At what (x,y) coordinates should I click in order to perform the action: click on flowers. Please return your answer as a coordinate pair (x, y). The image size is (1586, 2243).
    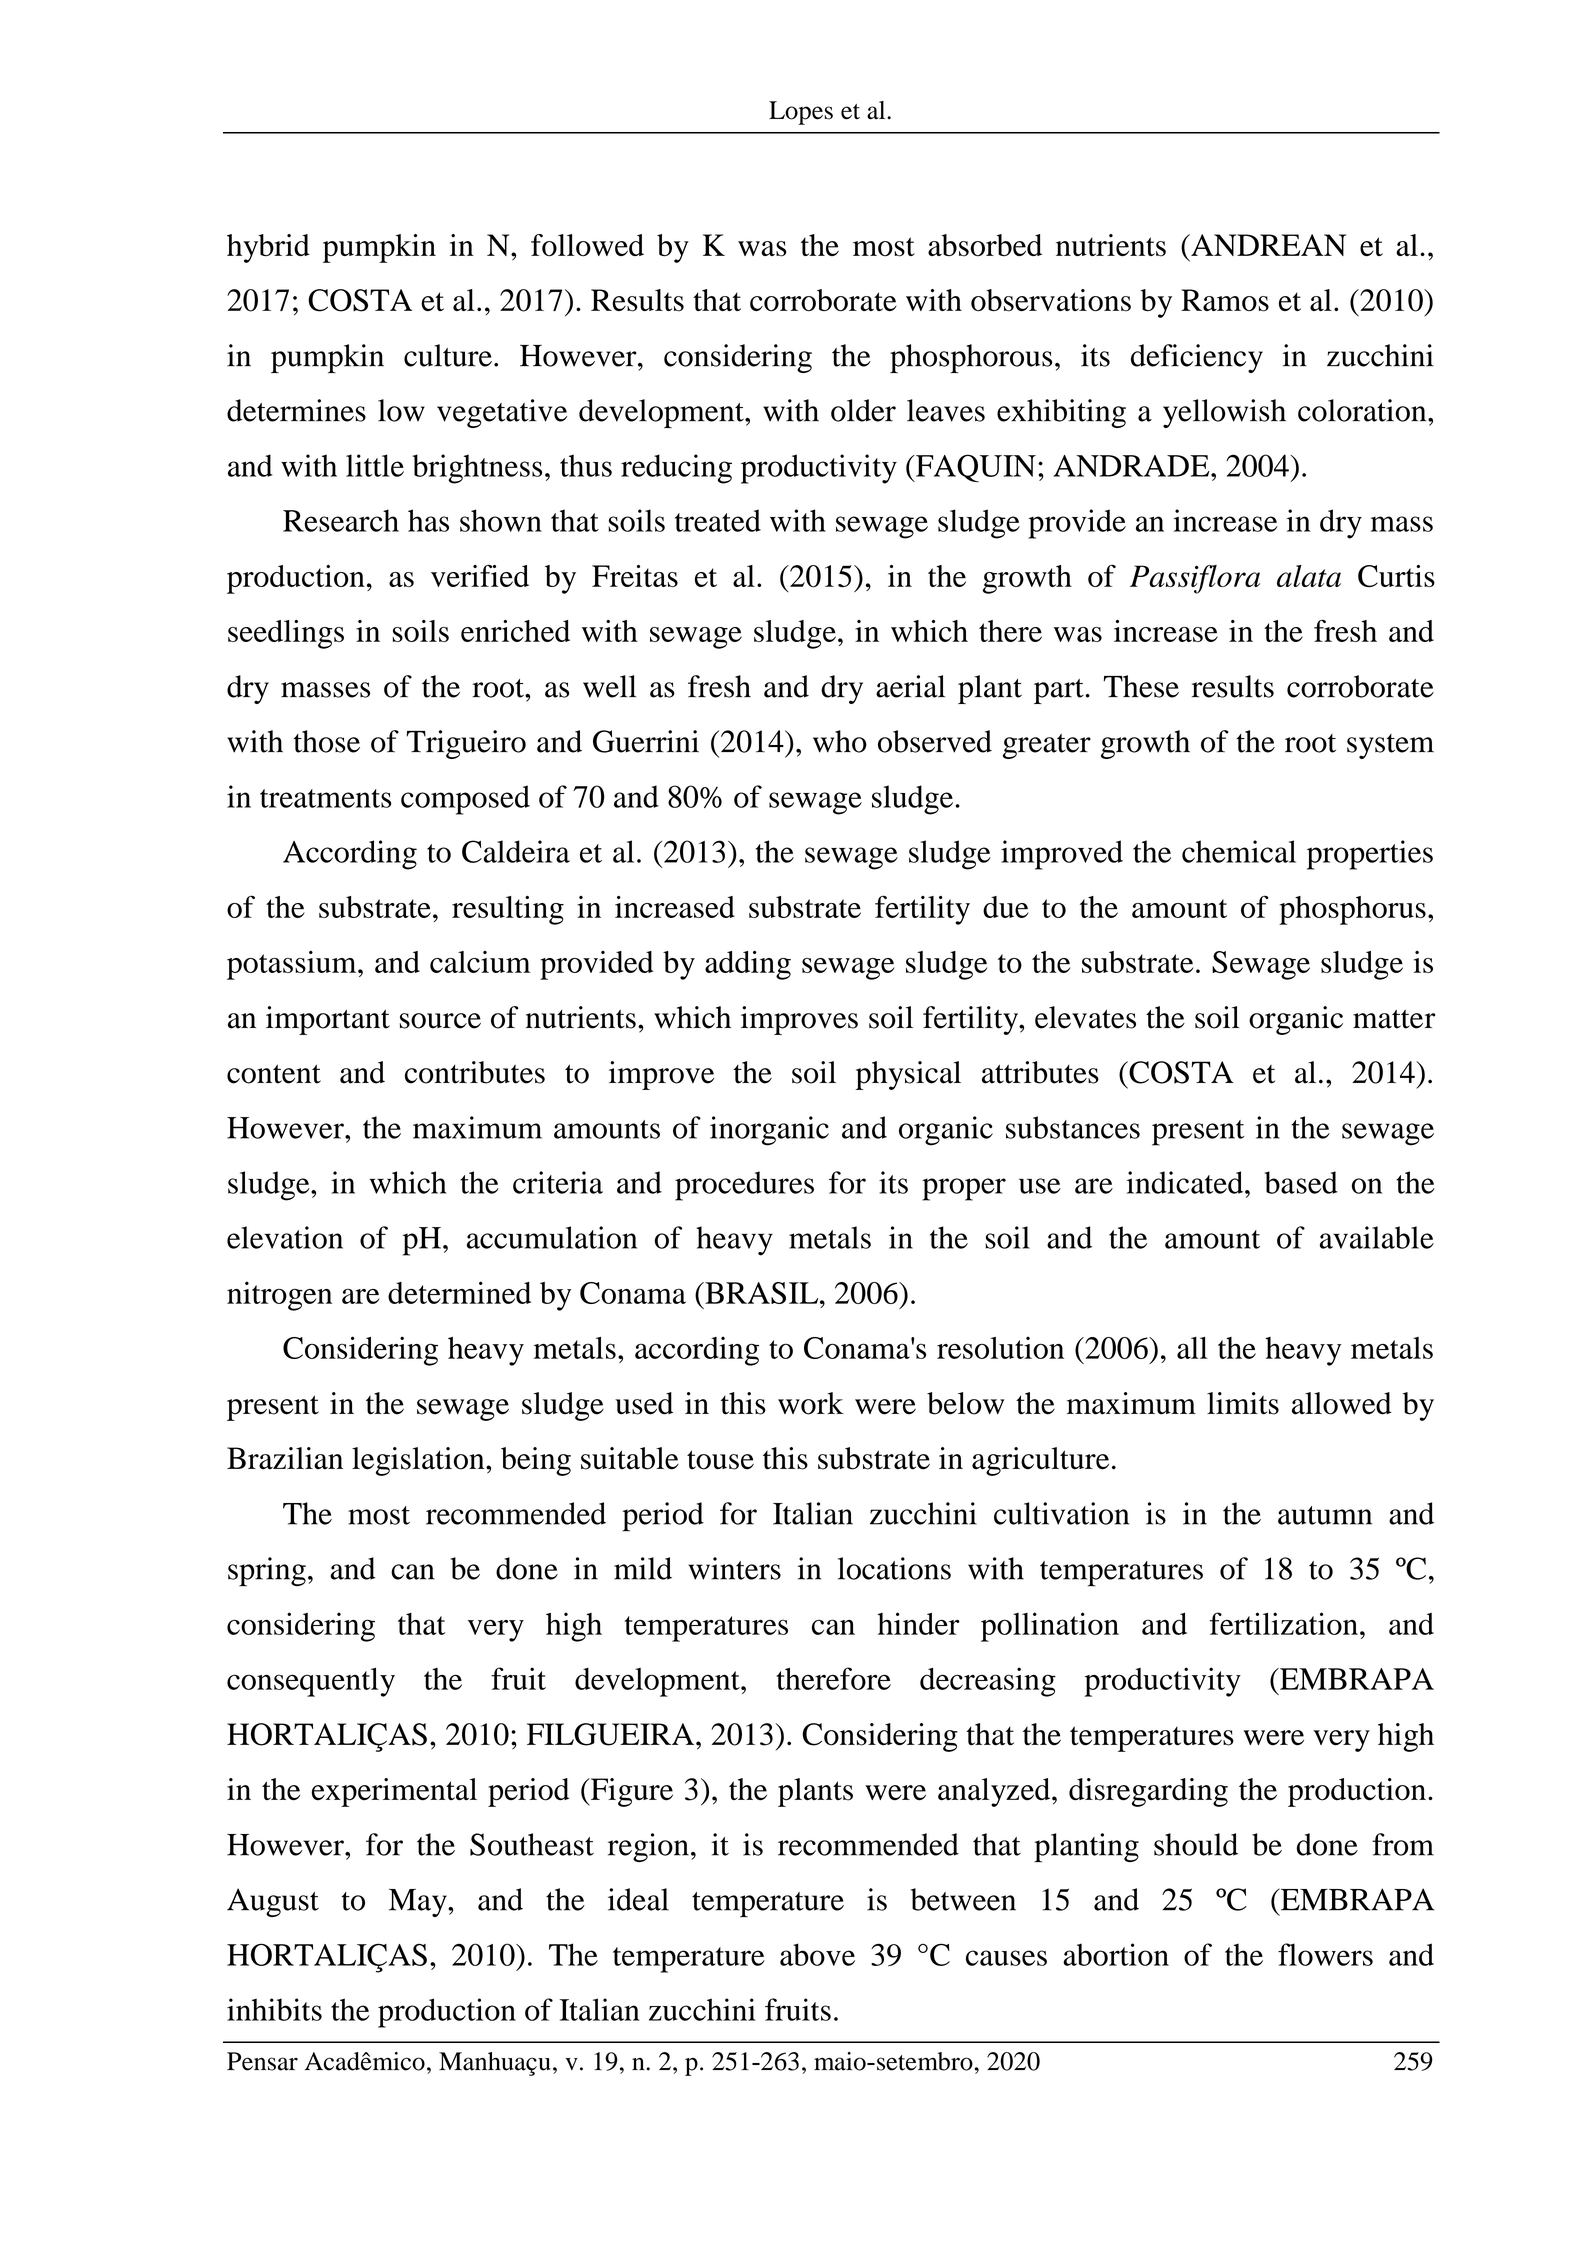
    Looking at the image, I should click on (1325, 1954).
